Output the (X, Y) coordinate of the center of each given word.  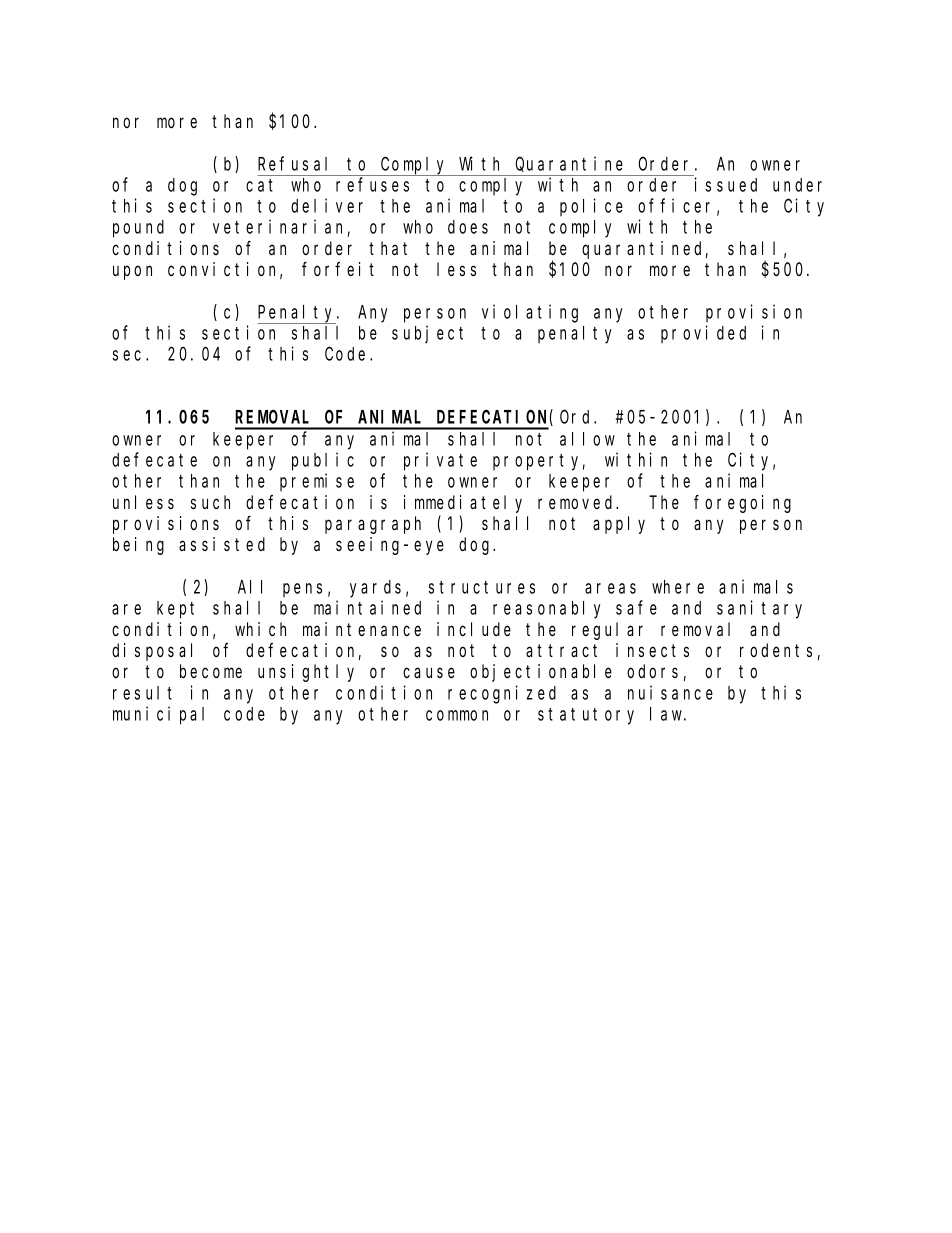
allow (587, 439)
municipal (158, 715)
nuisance (670, 692)
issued (726, 184)
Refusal (292, 163)
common (457, 715)
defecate (154, 460)
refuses (372, 184)
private (440, 461)
